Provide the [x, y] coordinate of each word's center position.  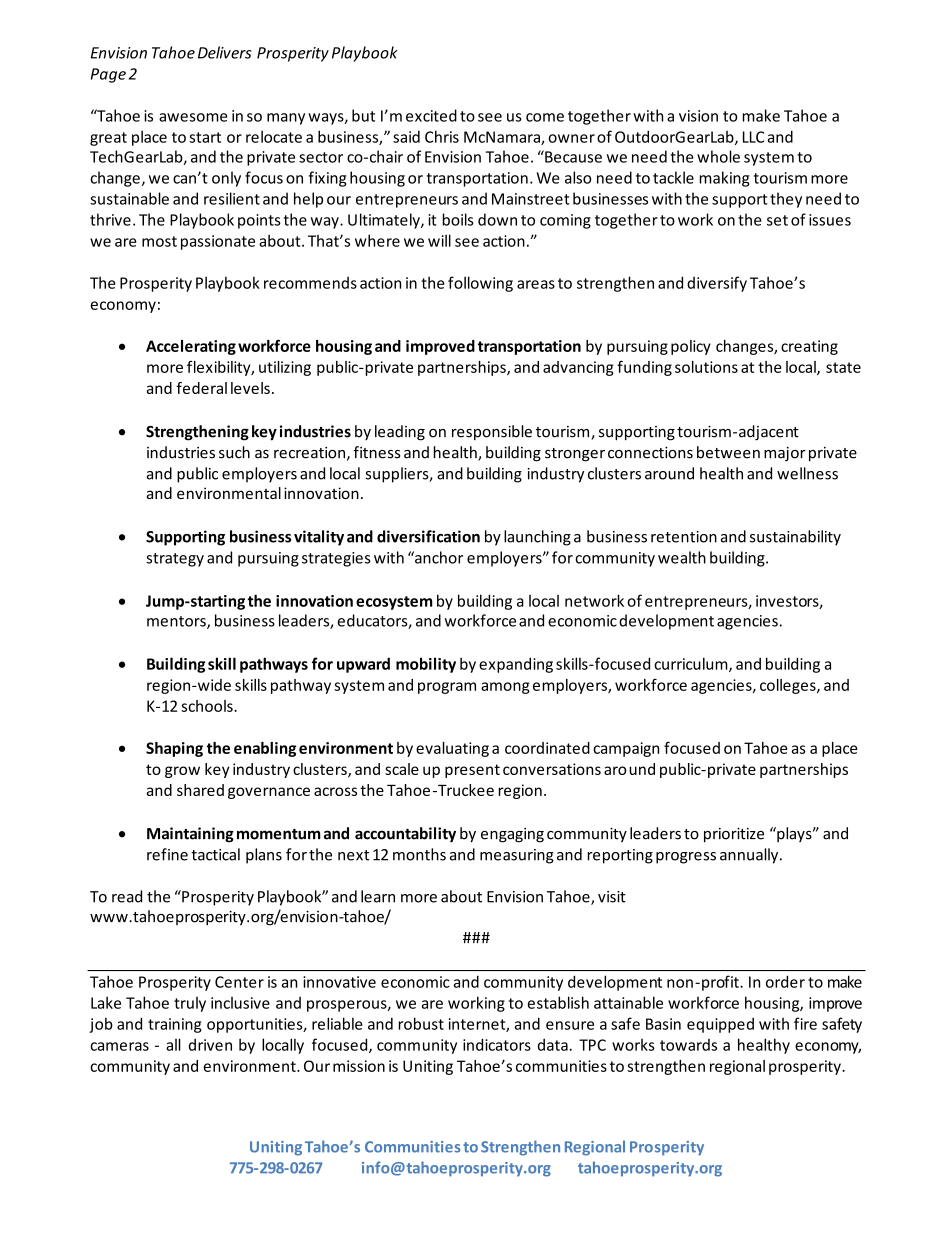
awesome [193, 117]
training [175, 1025]
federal [201, 388]
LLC [753, 137]
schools [208, 706]
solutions [706, 367]
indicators [497, 1044]
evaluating [452, 749]
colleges [789, 686]
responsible [492, 433]
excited [431, 115]
